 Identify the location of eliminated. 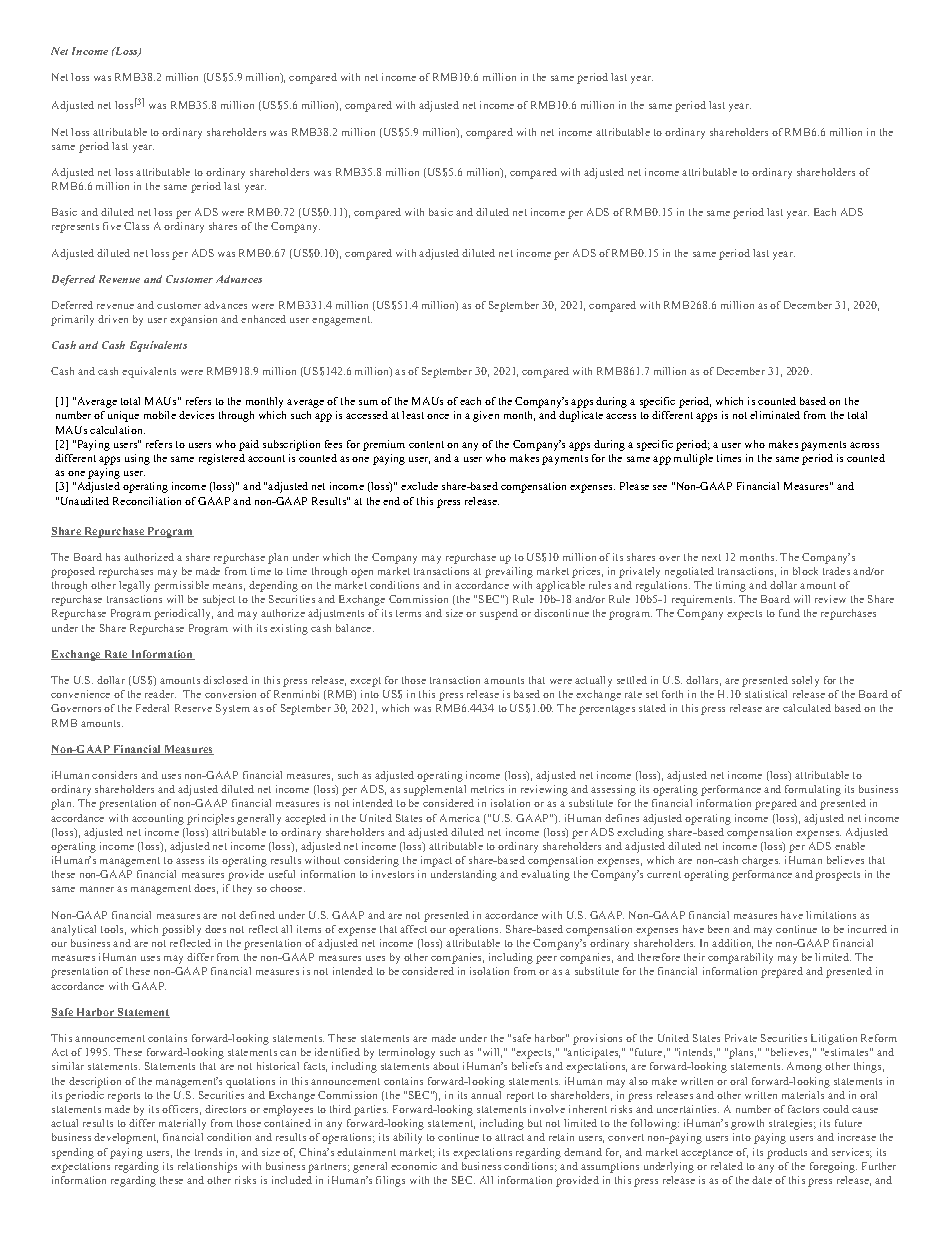
(775, 415).
